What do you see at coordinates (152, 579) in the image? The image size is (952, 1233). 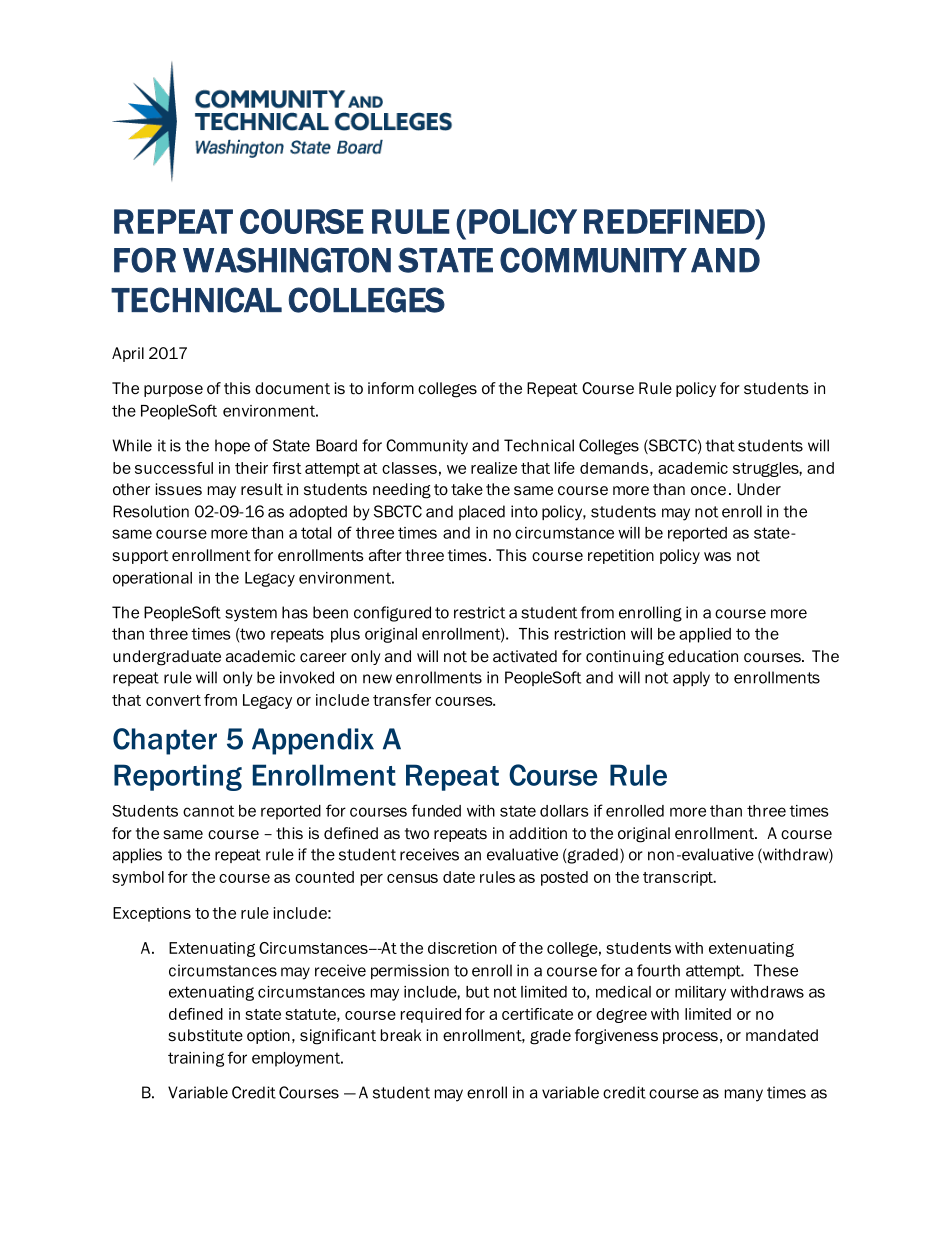 I see `operational` at bounding box center [152, 579].
